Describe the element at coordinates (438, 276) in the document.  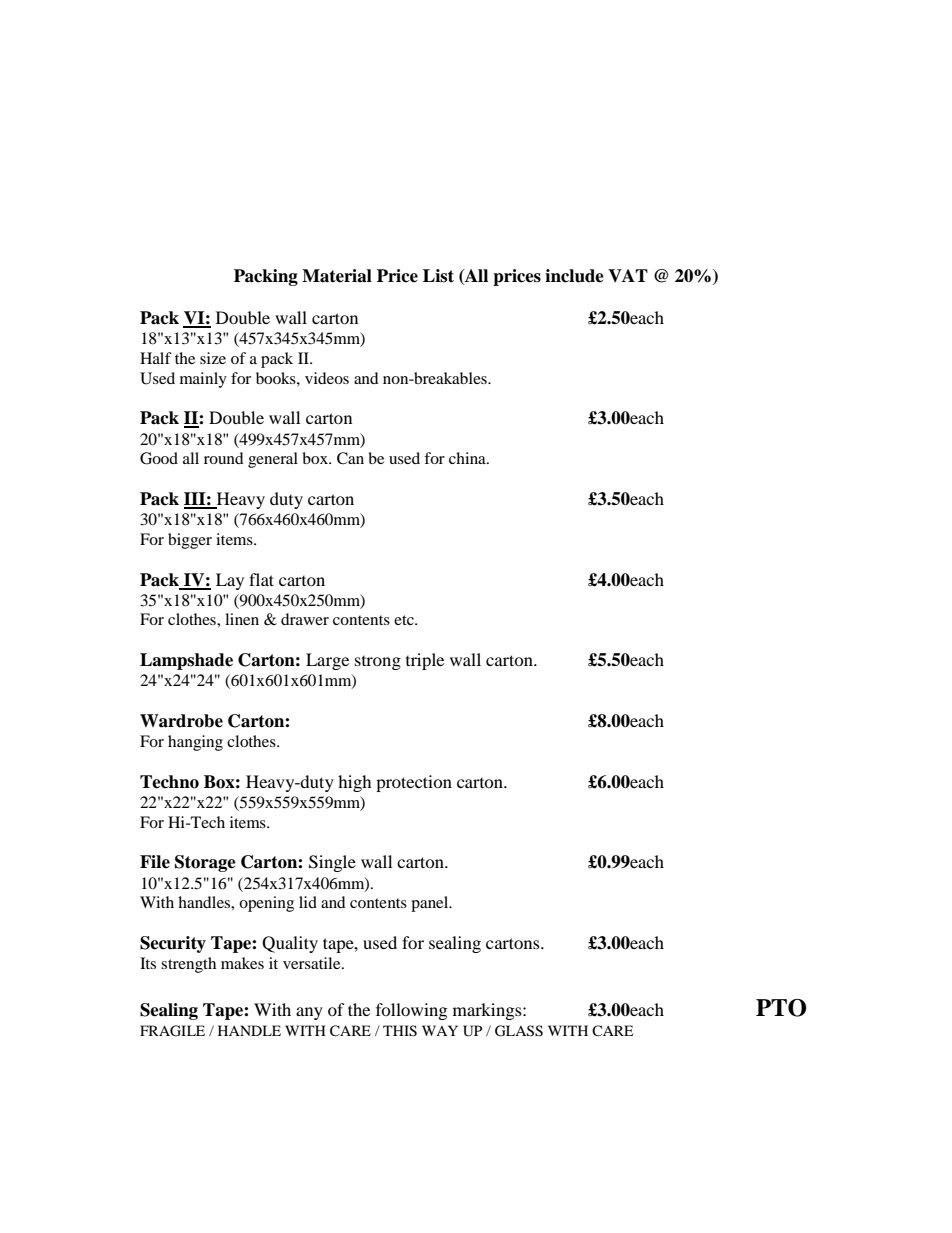
I see `List` at that location.
